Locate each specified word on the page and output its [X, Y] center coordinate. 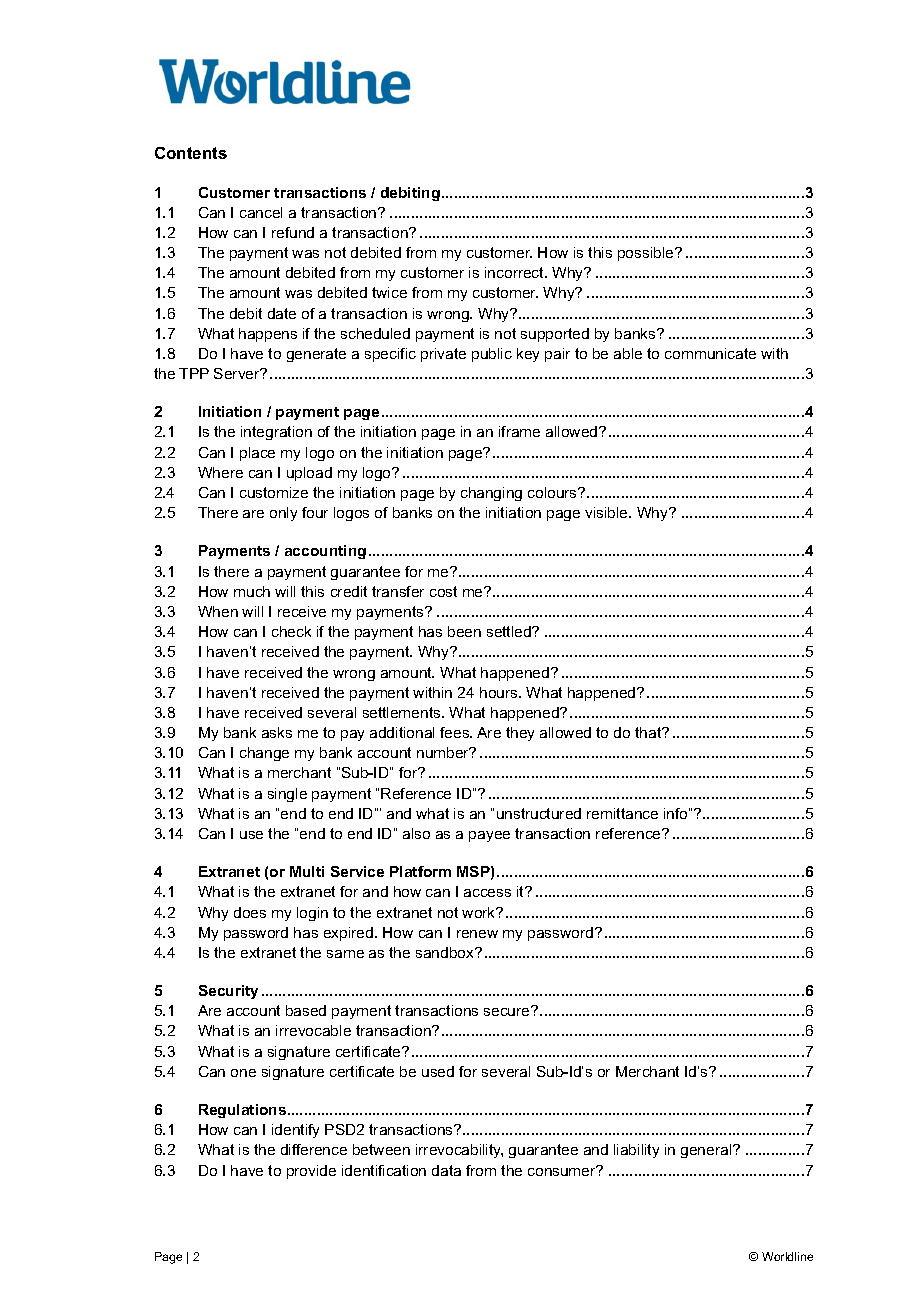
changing [491, 494]
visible [607, 512]
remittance [622, 813]
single [287, 795]
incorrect [515, 272]
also [416, 833]
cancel [261, 212]
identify [295, 1131]
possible [647, 254]
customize [274, 492]
